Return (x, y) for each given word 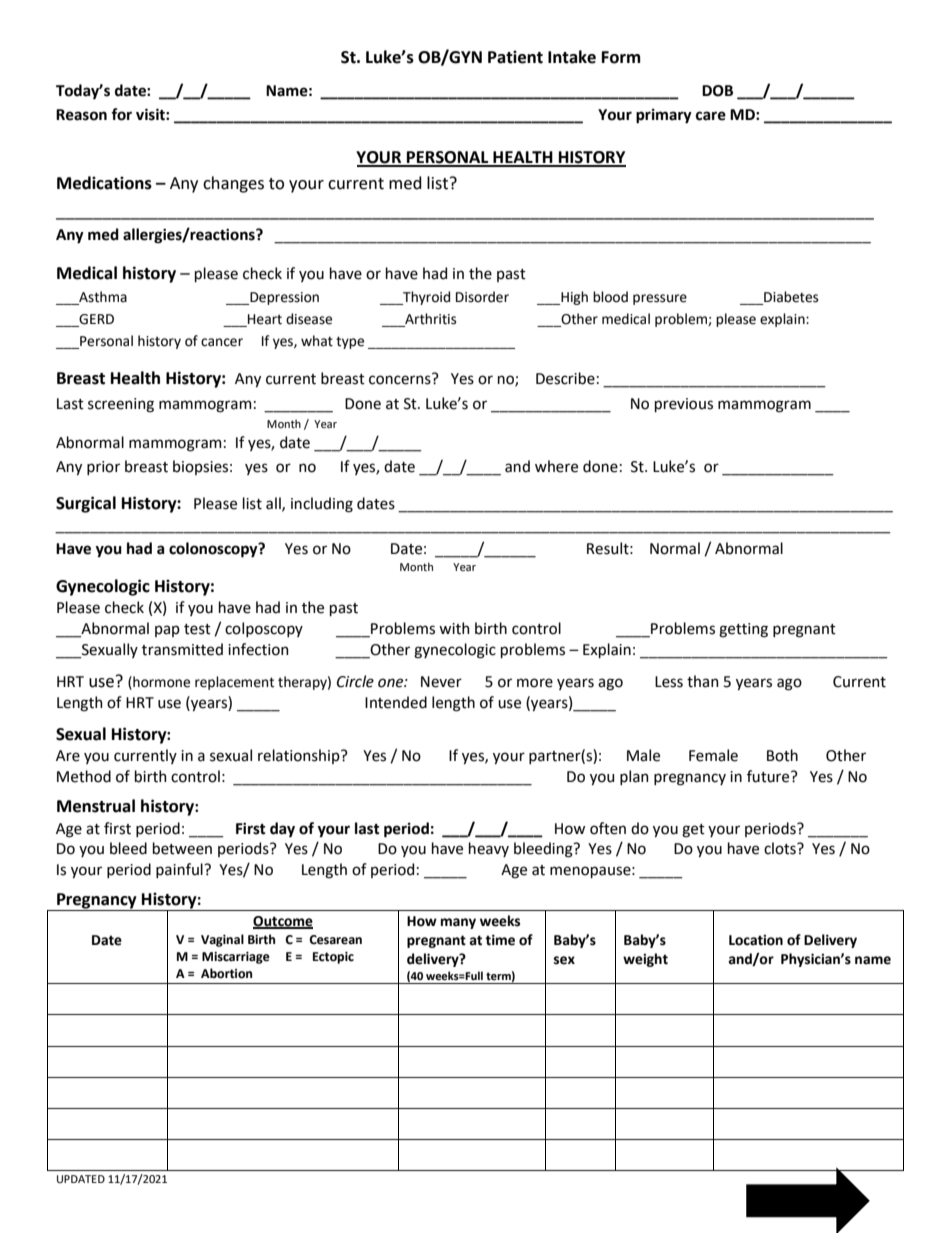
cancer (222, 342)
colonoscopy (214, 550)
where (556, 466)
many (458, 923)
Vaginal (222, 940)
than (703, 681)
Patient (515, 57)
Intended (396, 702)
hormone (160, 682)
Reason (81, 115)
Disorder (482, 297)
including (322, 505)
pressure (660, 299)
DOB (717, 91)
